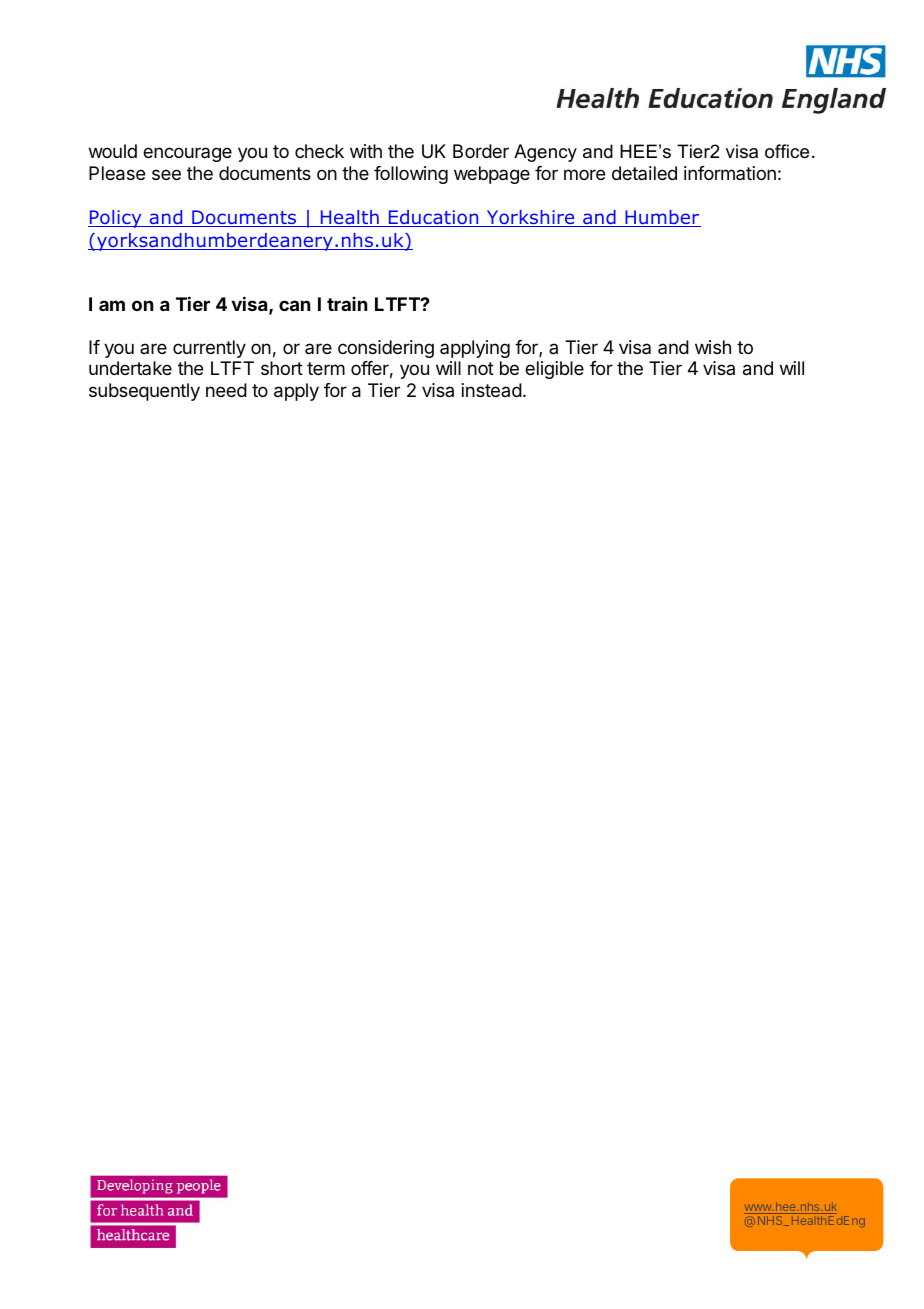  What do you see at coordinates (187, 154) in the screenshot?
I see `encourage` at bounding box center [187, 154].
